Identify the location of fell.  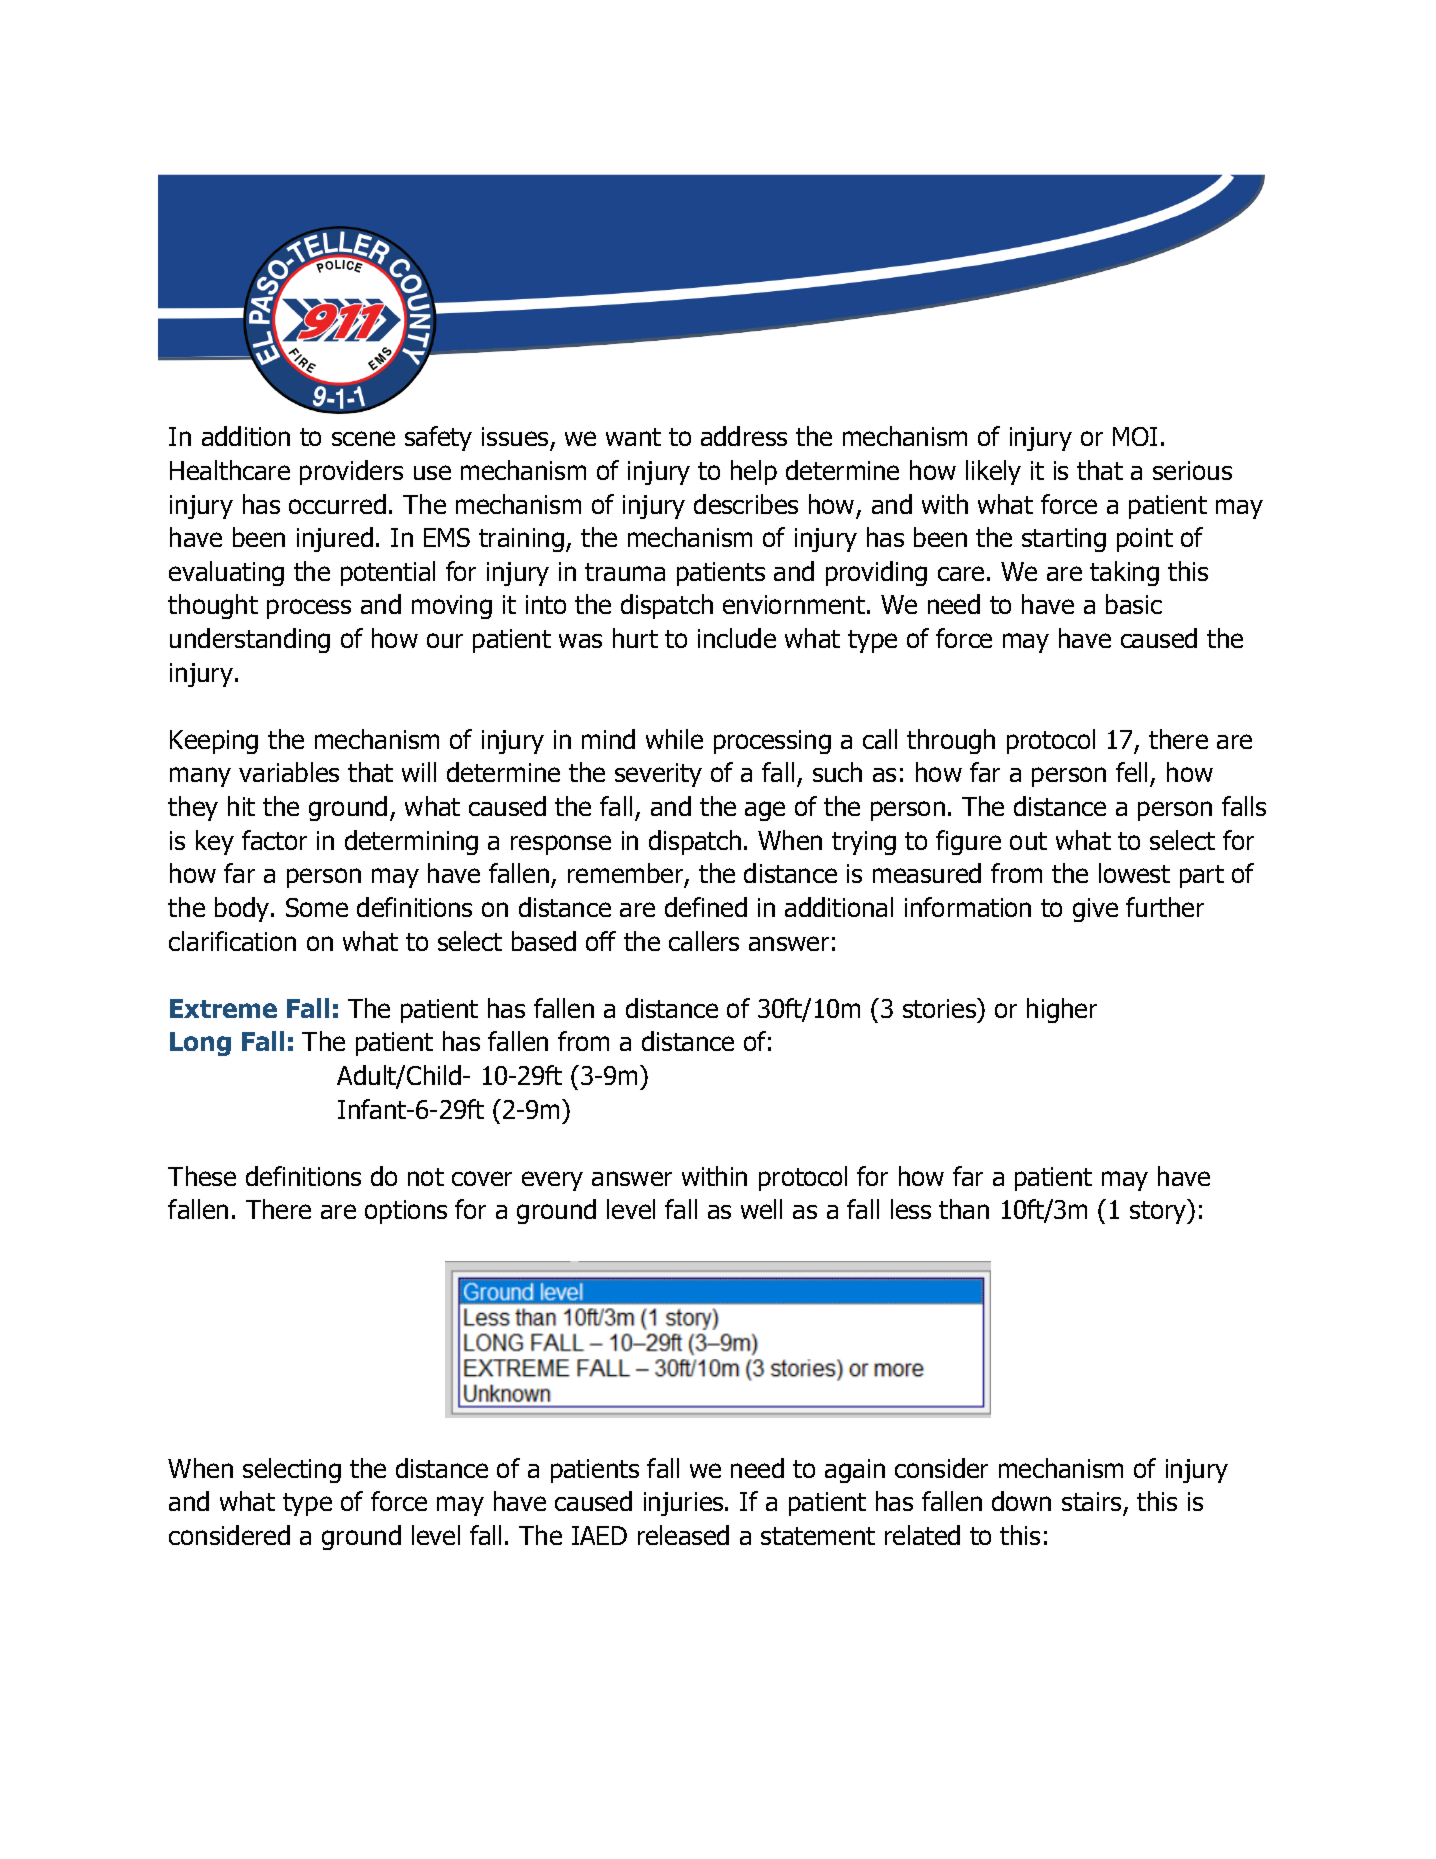
(1131, 772).
